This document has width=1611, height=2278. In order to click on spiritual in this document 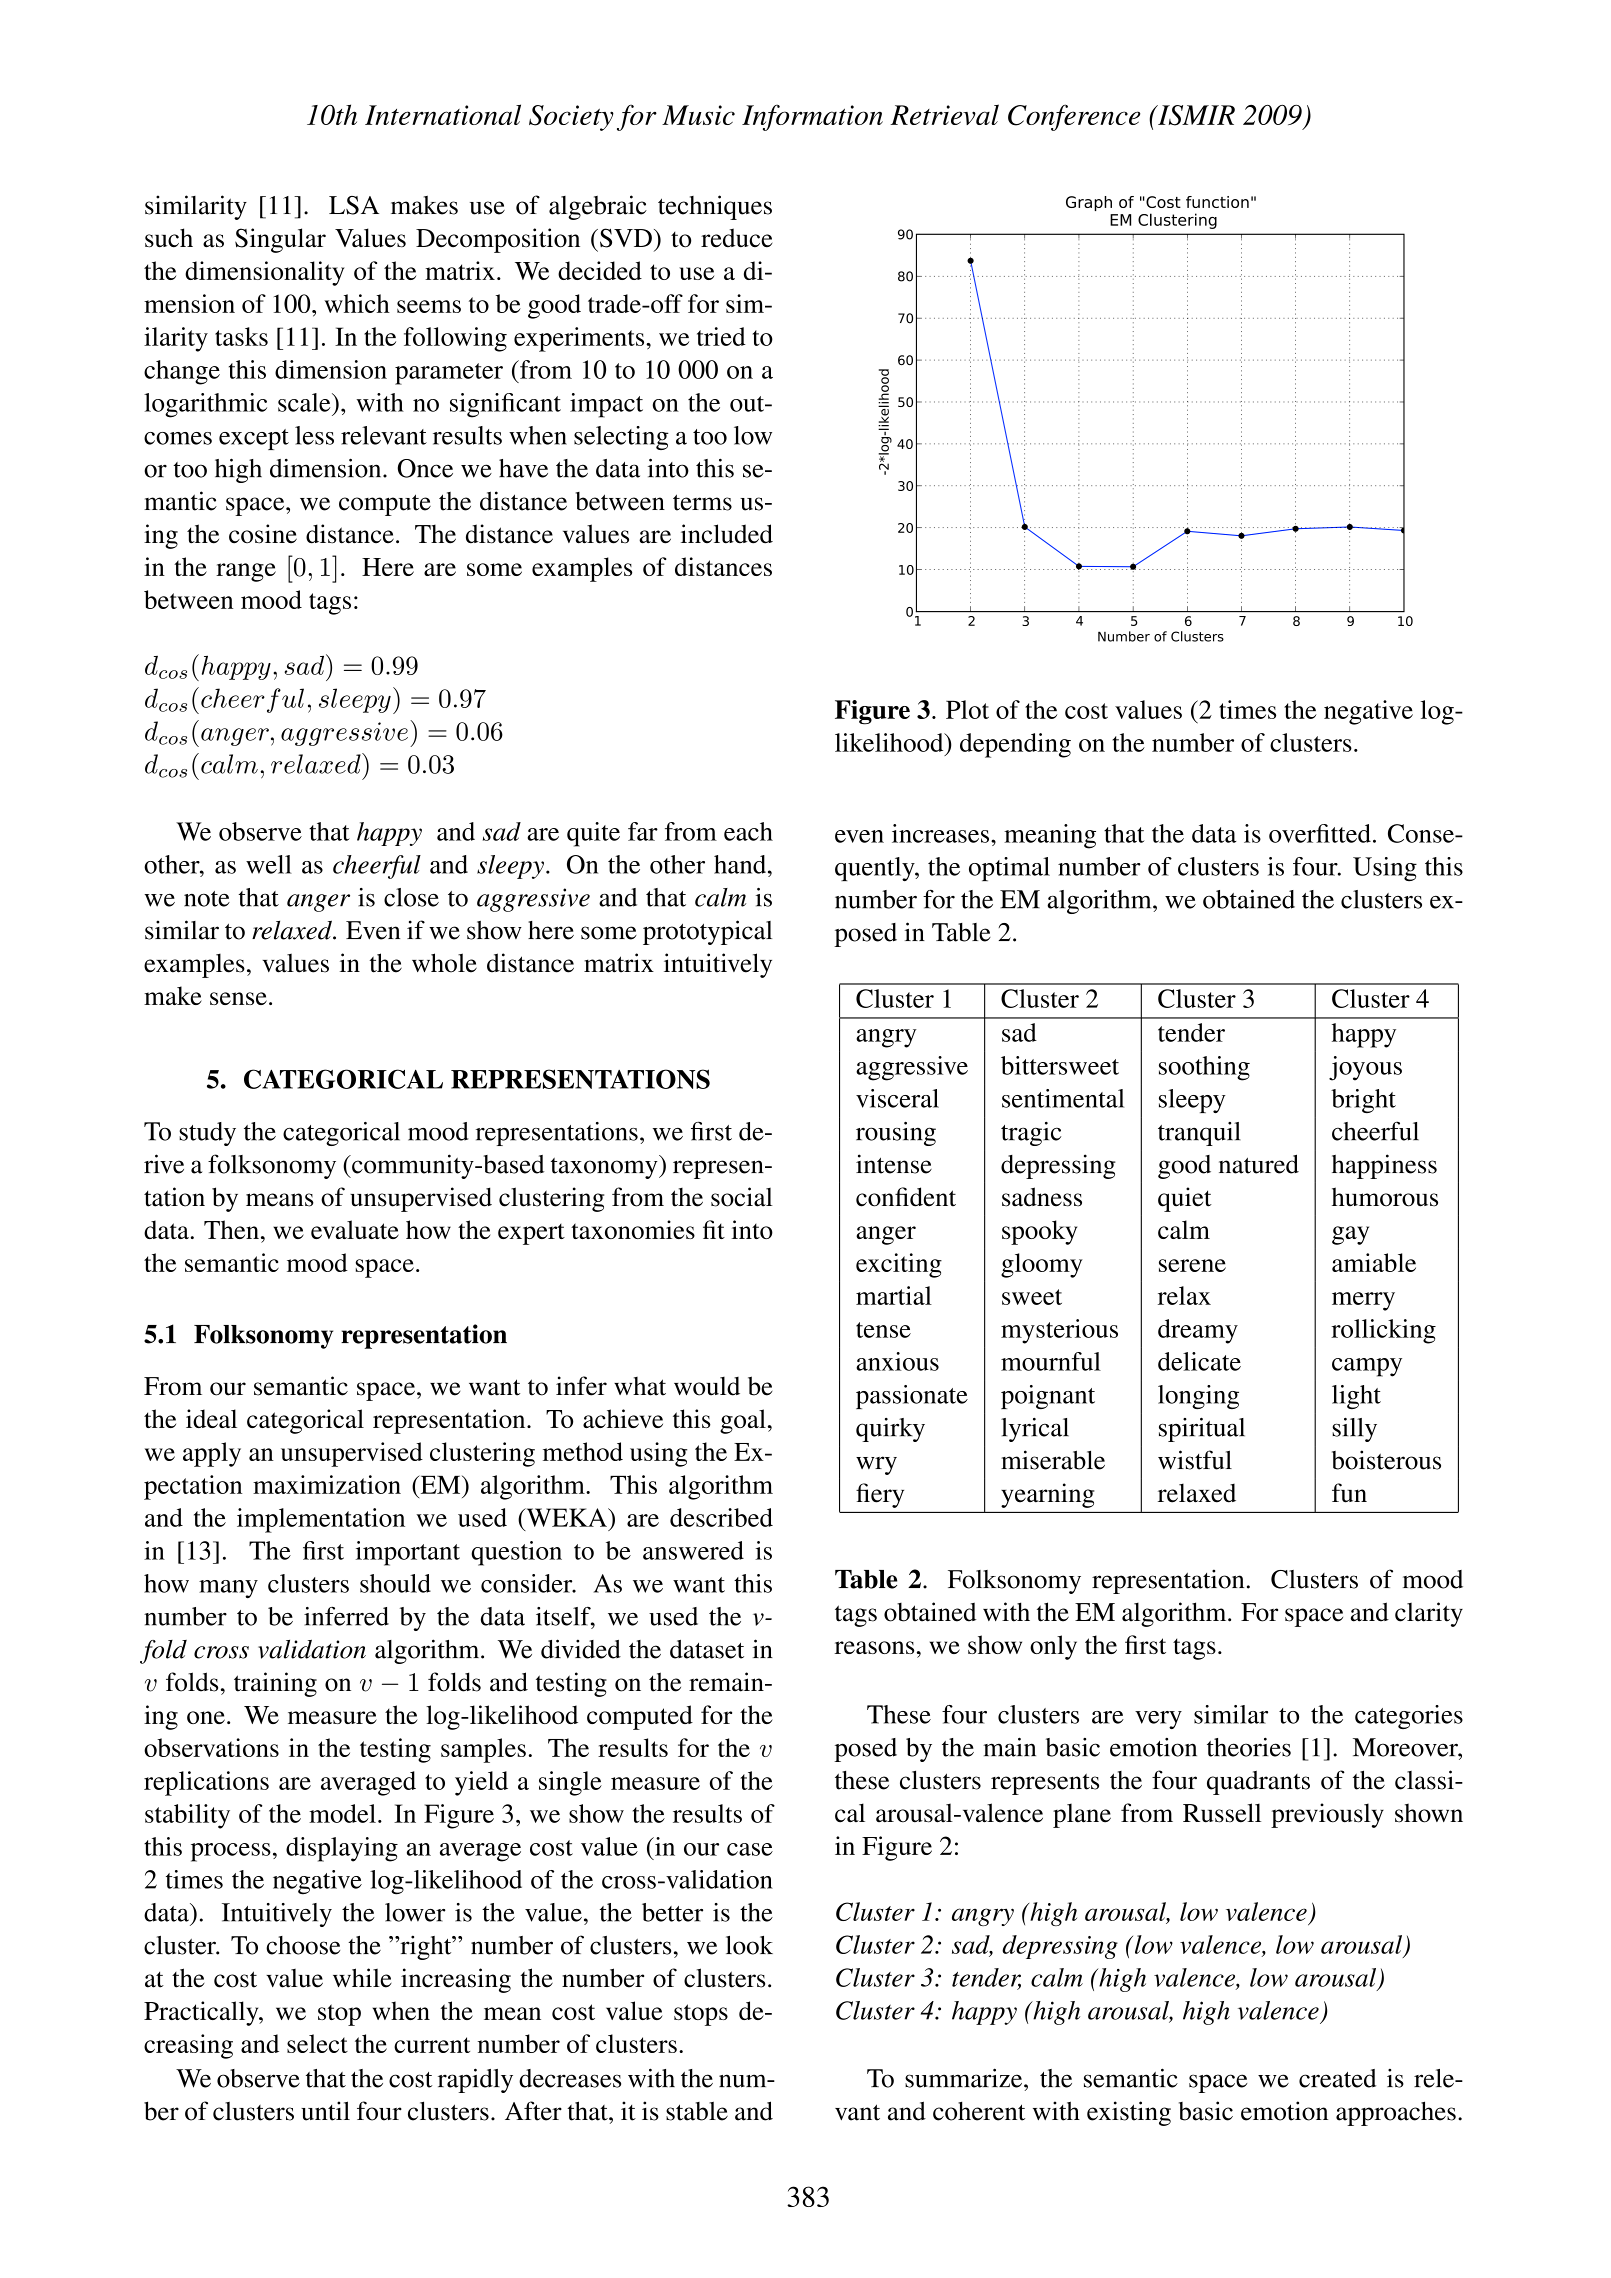, I will do `click(1202, 1430)`.
